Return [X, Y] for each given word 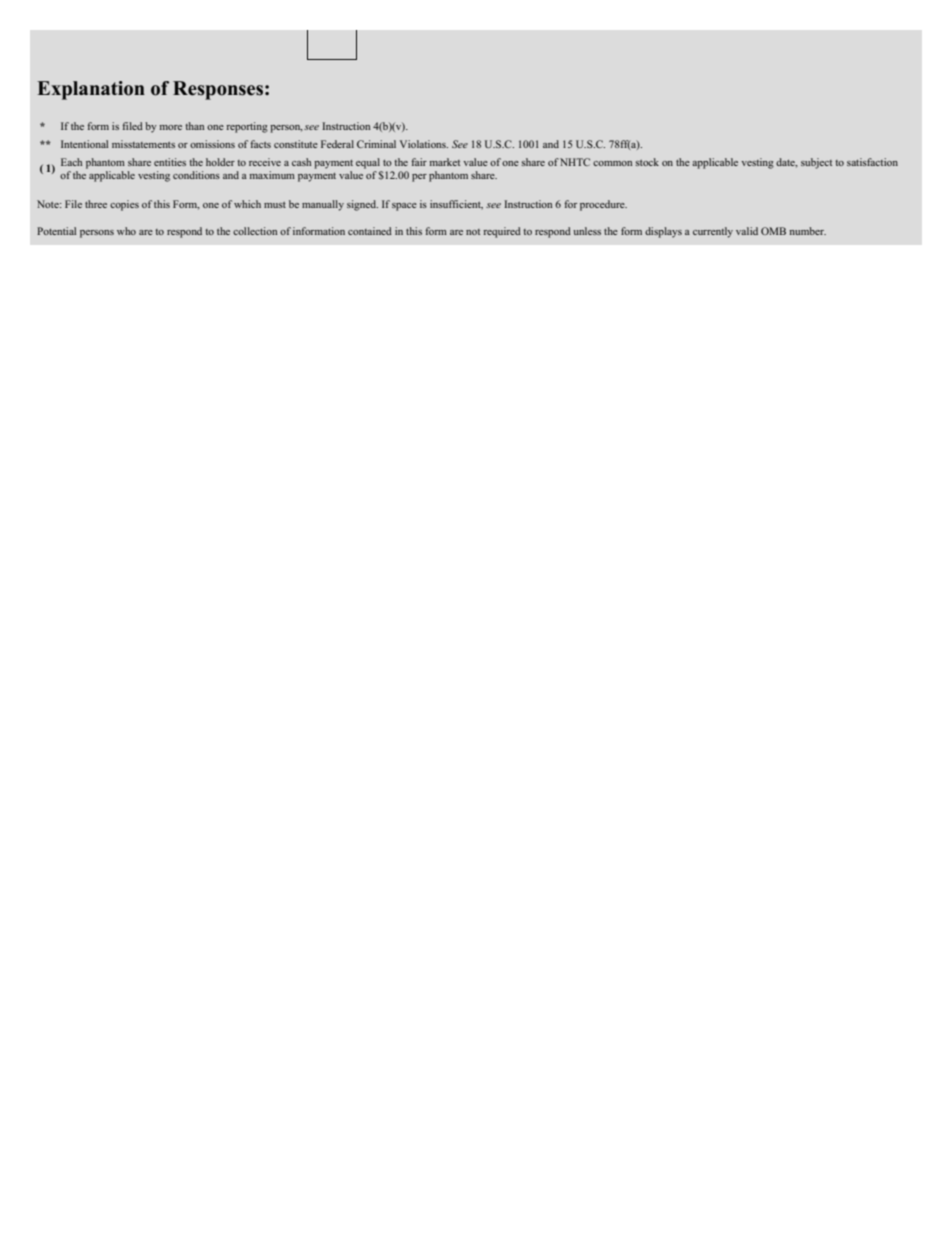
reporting [247, 127]
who [126, 231]
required [502, 232]
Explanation [91, 90]
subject [816, 163]
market [444, 162]
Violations [424, 144]
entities [170, 162]
